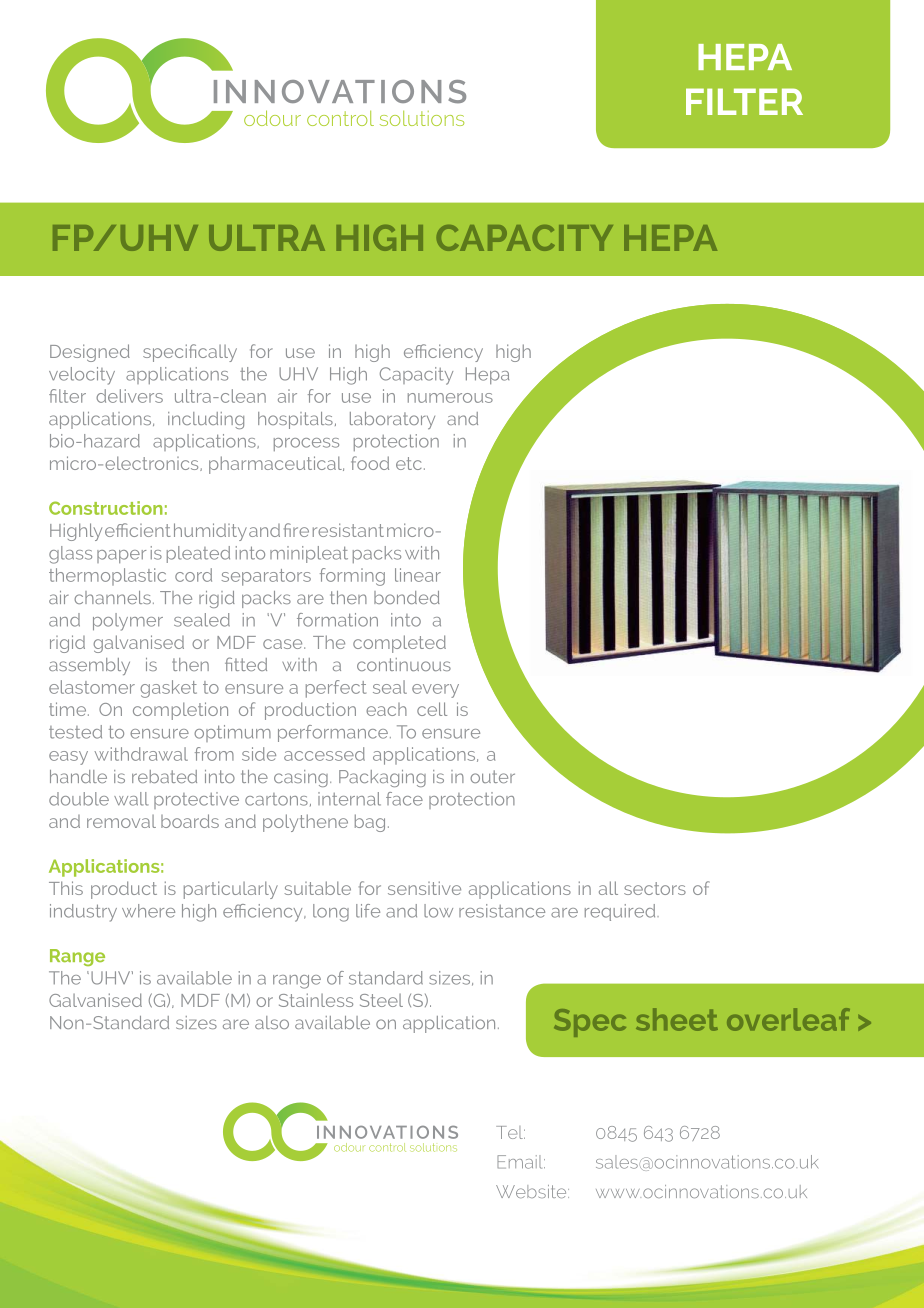 This page has width=924, height=1308. I want to click on forming, so click(352, 577).
